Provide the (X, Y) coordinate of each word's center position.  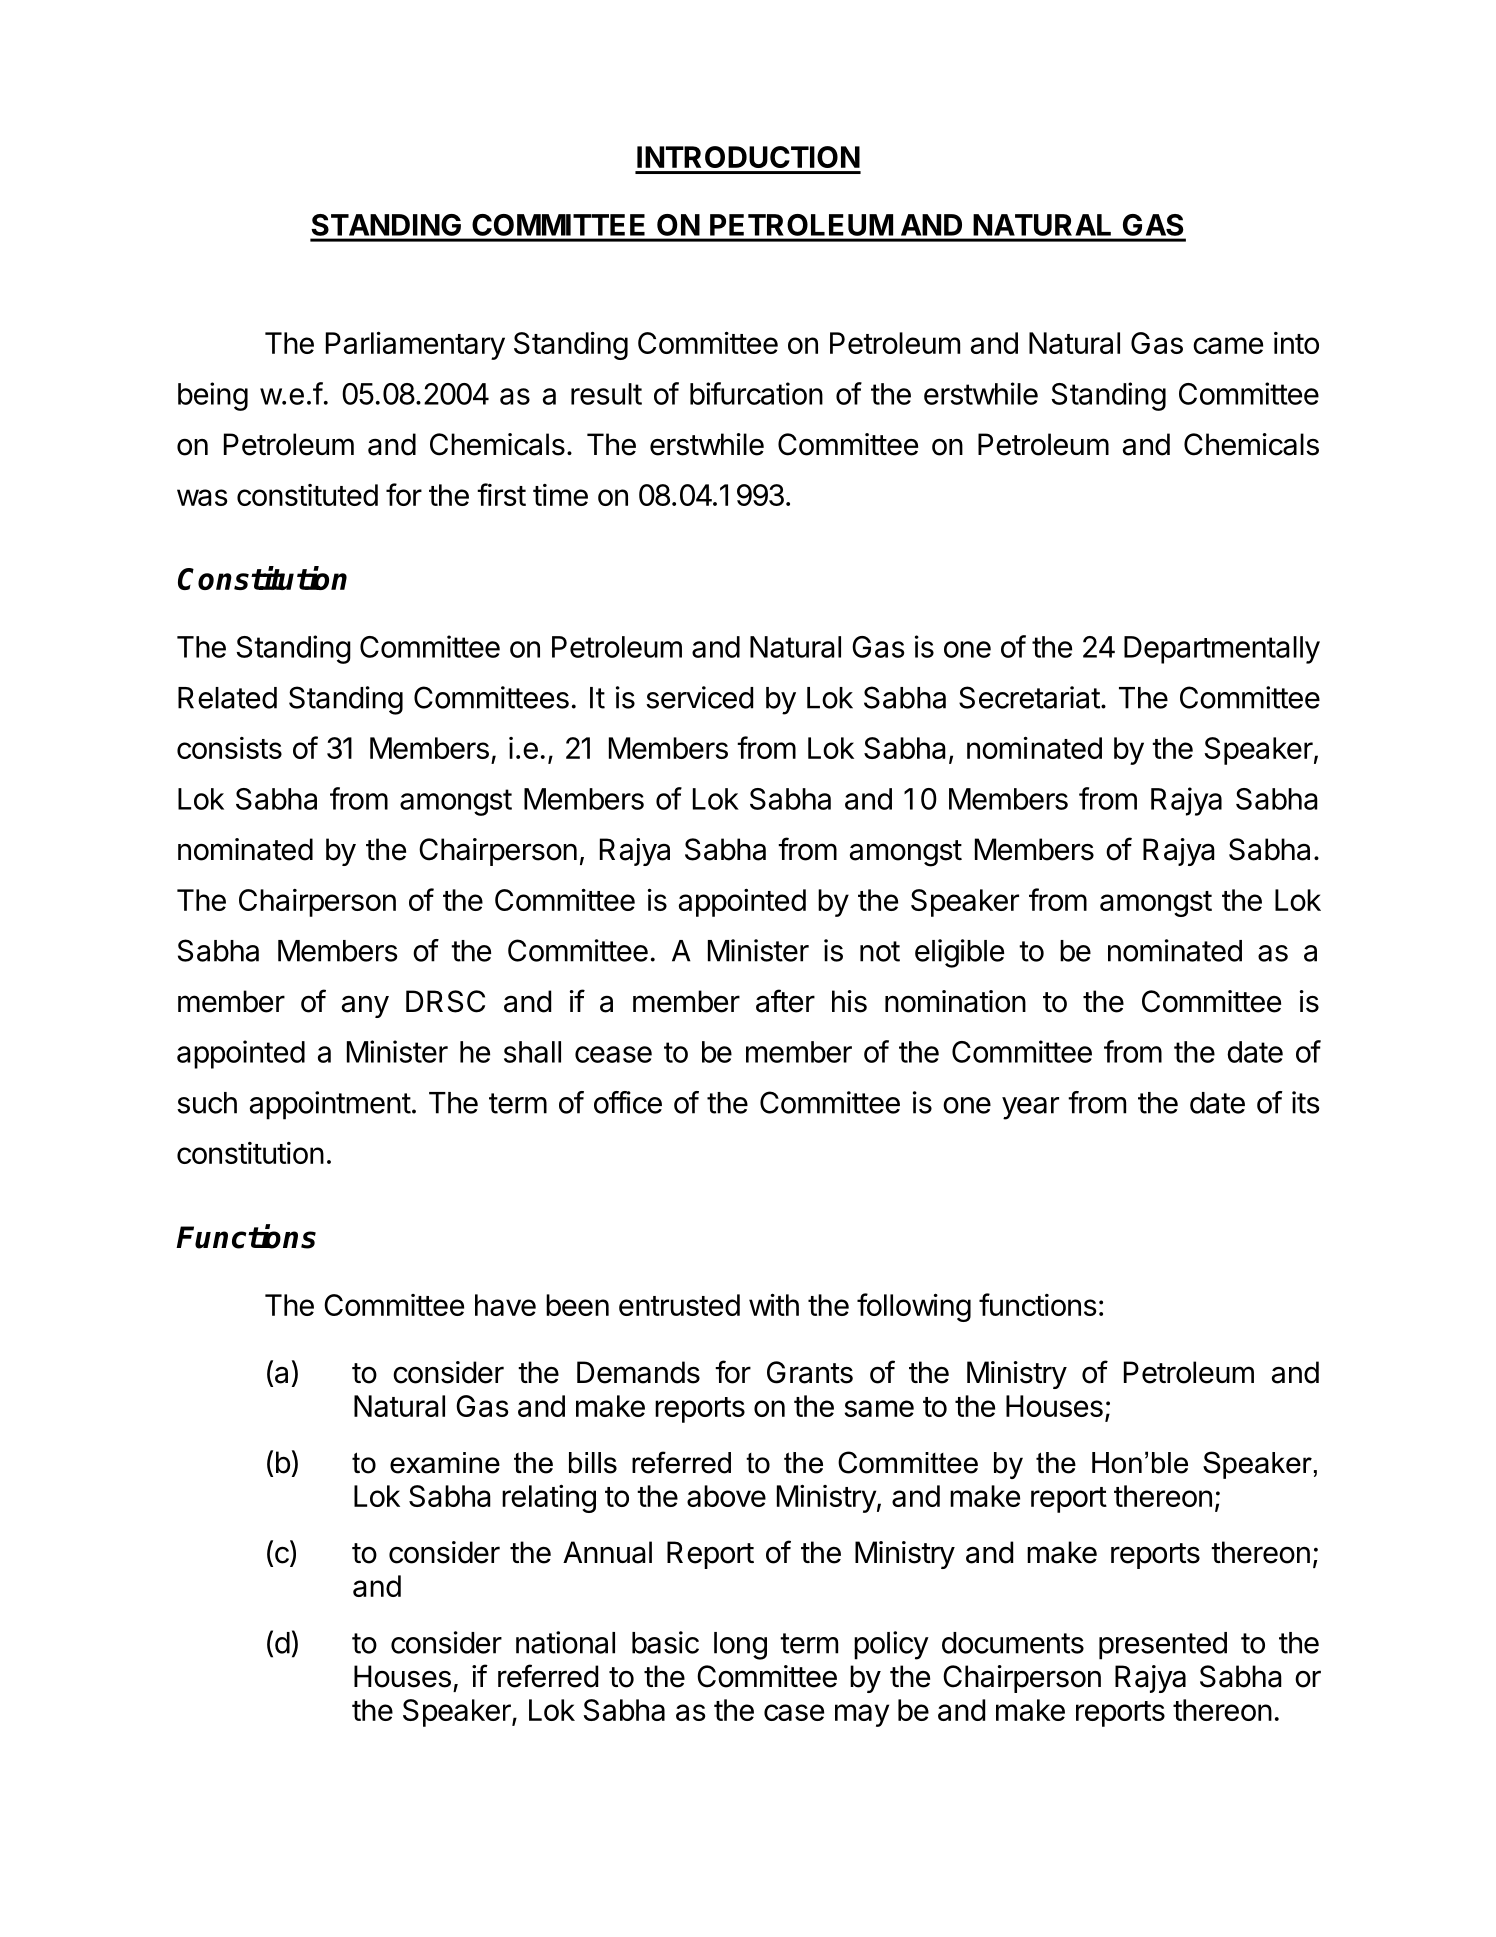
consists (229, 748)
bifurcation (756, 393)
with (774, 1304)
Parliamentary (415, 345)
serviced (699, 697)
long (740, 1646)
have (505, 1305)
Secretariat (1029, 697)
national (565, 1642)
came (1228, 345)
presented (1163, 1646)
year (1030, 1108)
